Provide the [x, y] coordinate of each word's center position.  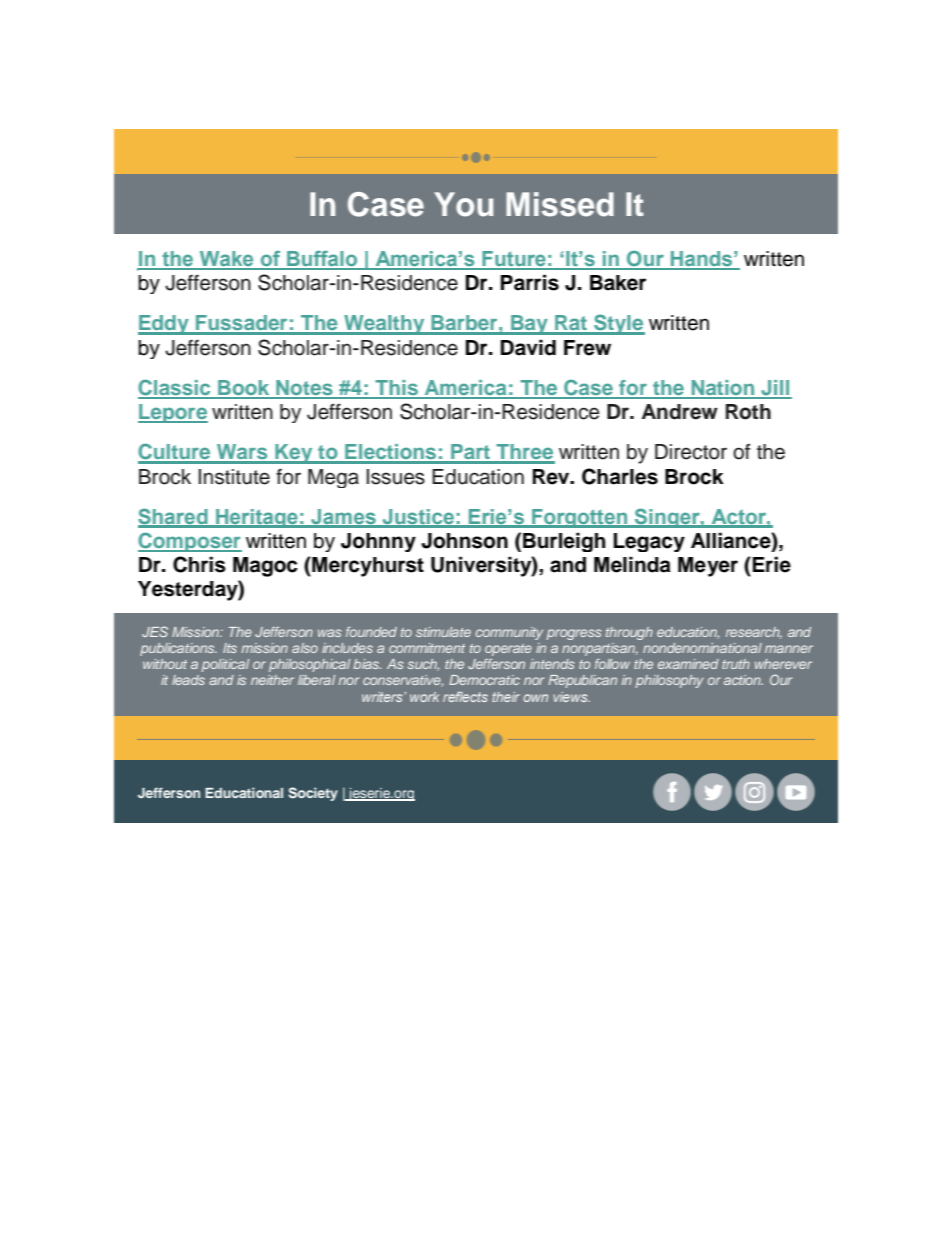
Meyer [708, 567]
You [463, 204]
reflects [465, 696]
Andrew [680, 412]
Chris [199, 564]
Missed [560, 204]
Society [313, 794]
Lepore [173, 413]
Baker [618, 283]
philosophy [669, 681]
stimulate [443, 632]
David [528, 347]
